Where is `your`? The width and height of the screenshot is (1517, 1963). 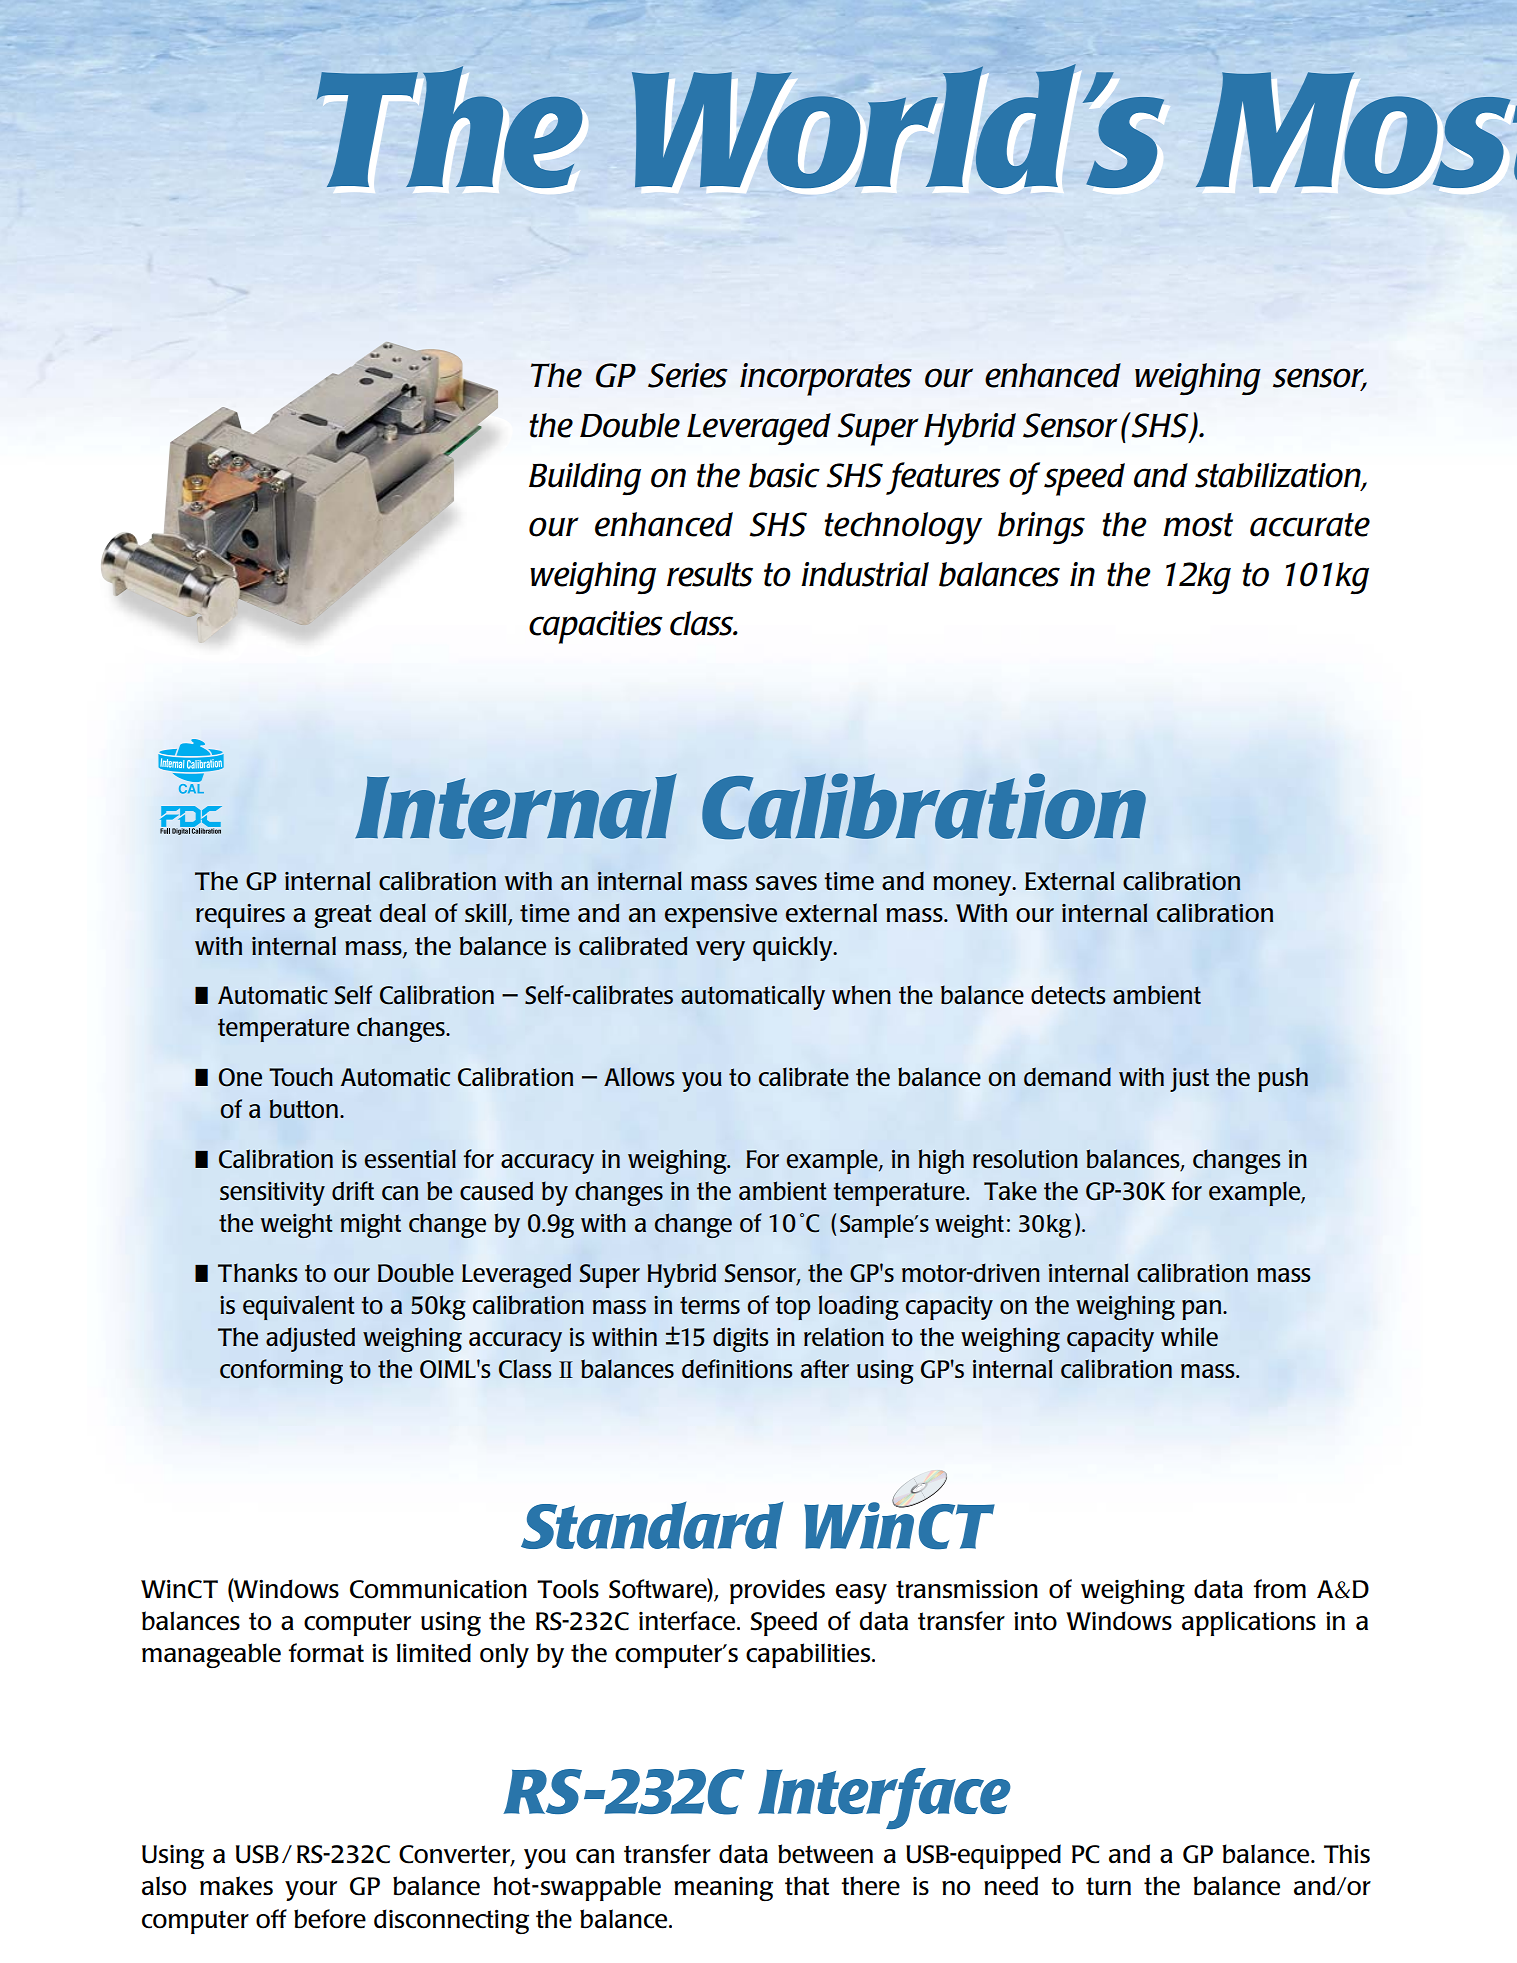 your is located at coordinates (311, 1891).
